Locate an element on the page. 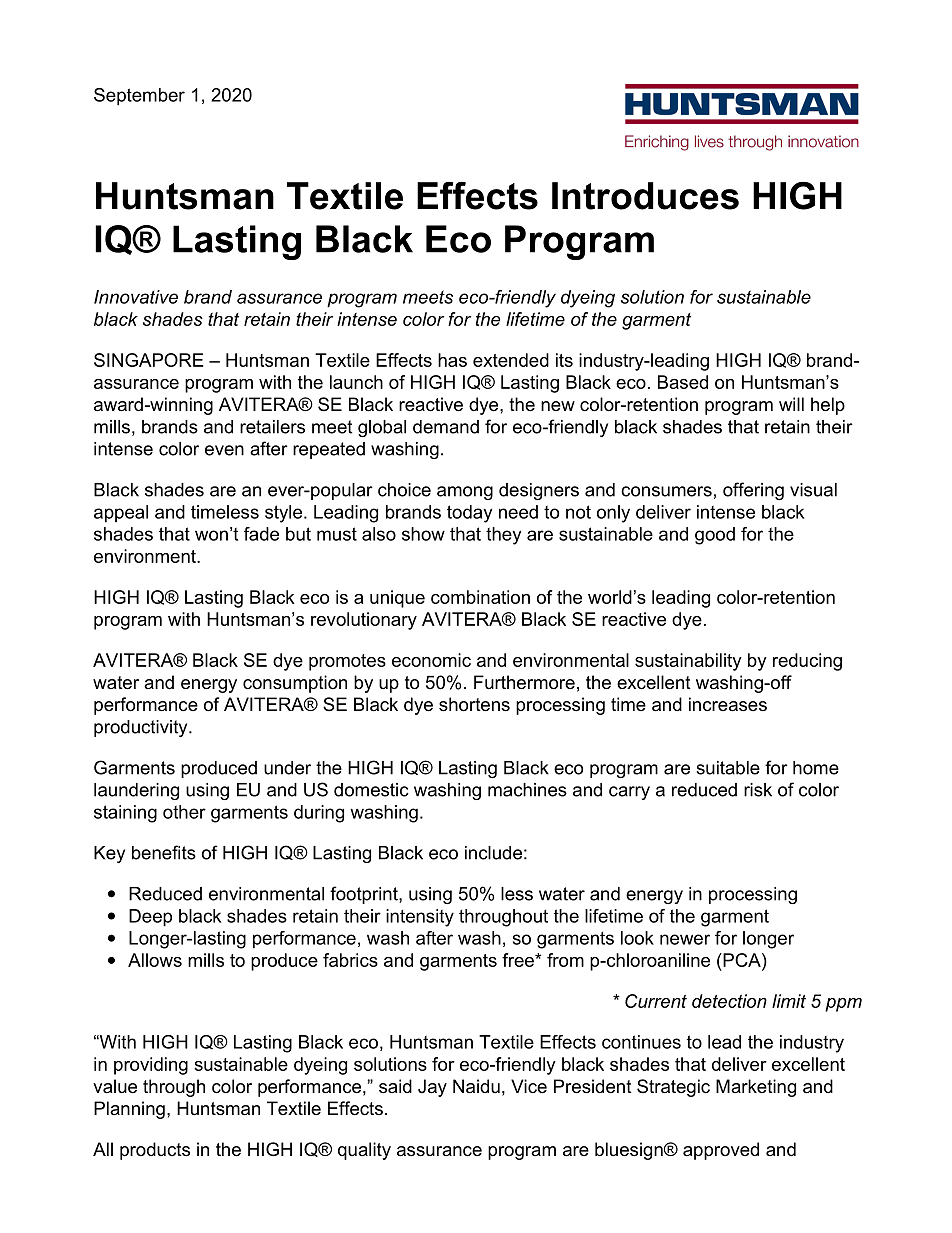  Marketing is located at coordinates (756, 1088).
